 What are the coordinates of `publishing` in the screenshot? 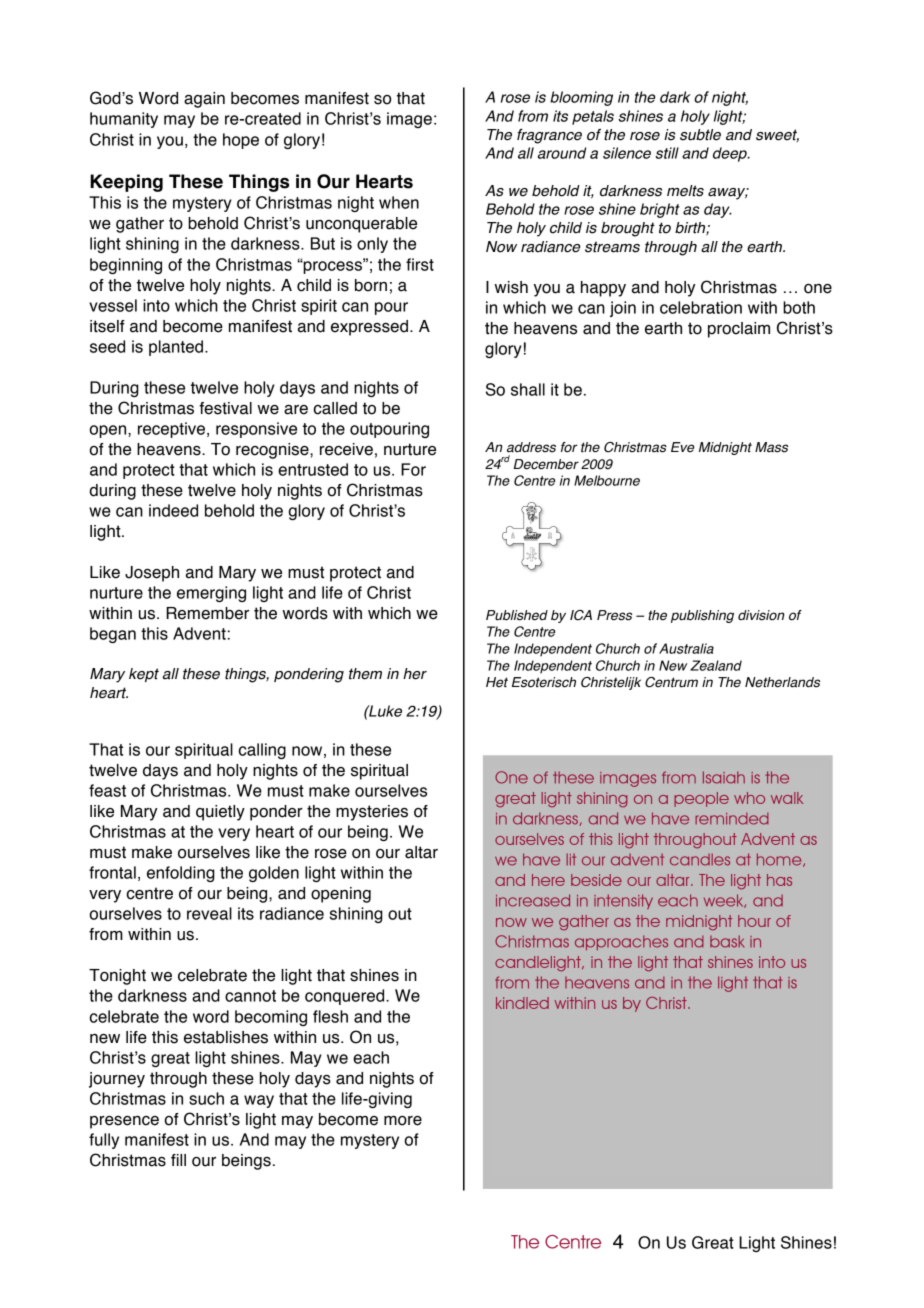 It's located at (702, 616).
